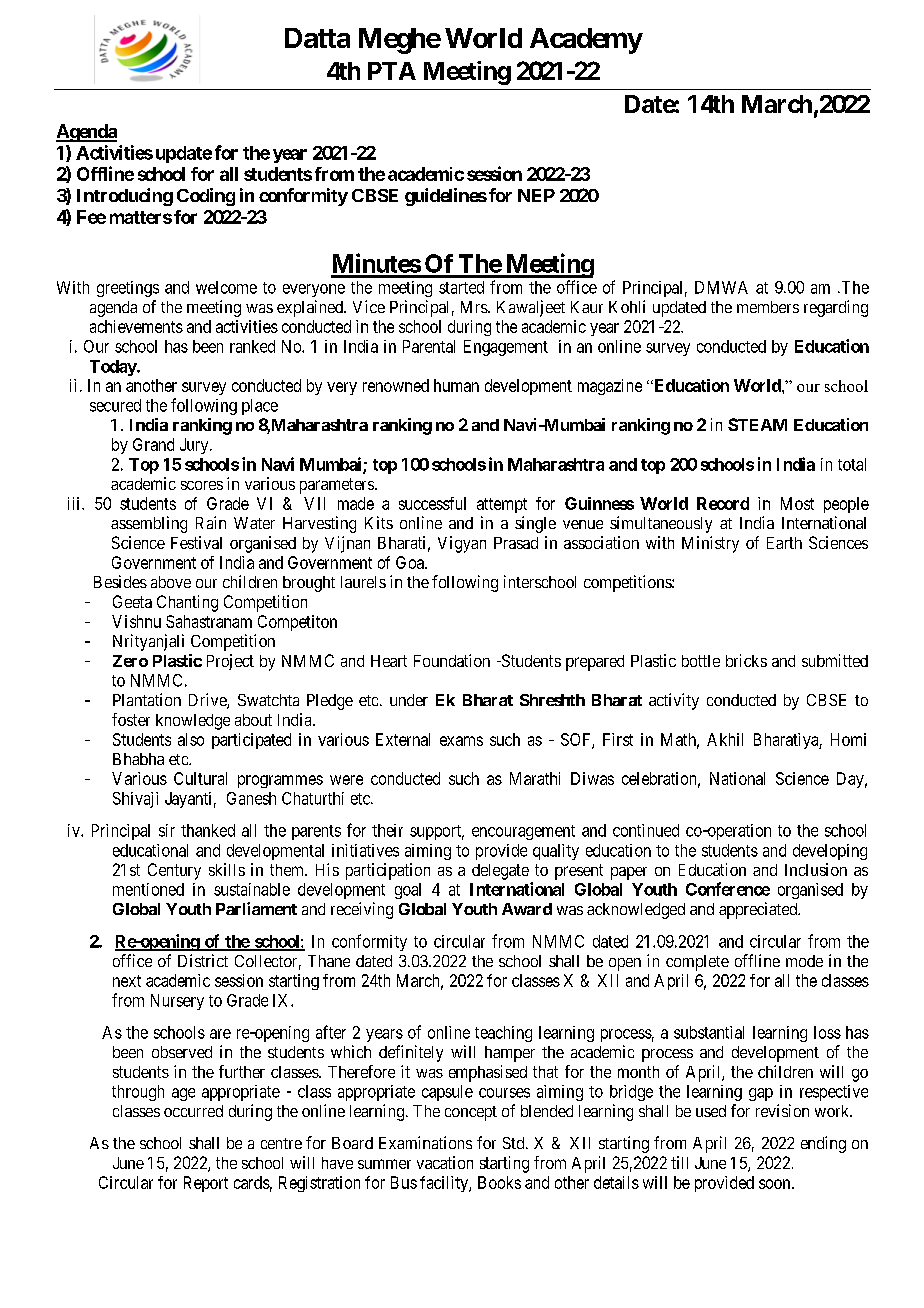 This image has width=924, height=1308. Describe the element at coordinates (728, 889) in the image. I see `Conference` at that location.
